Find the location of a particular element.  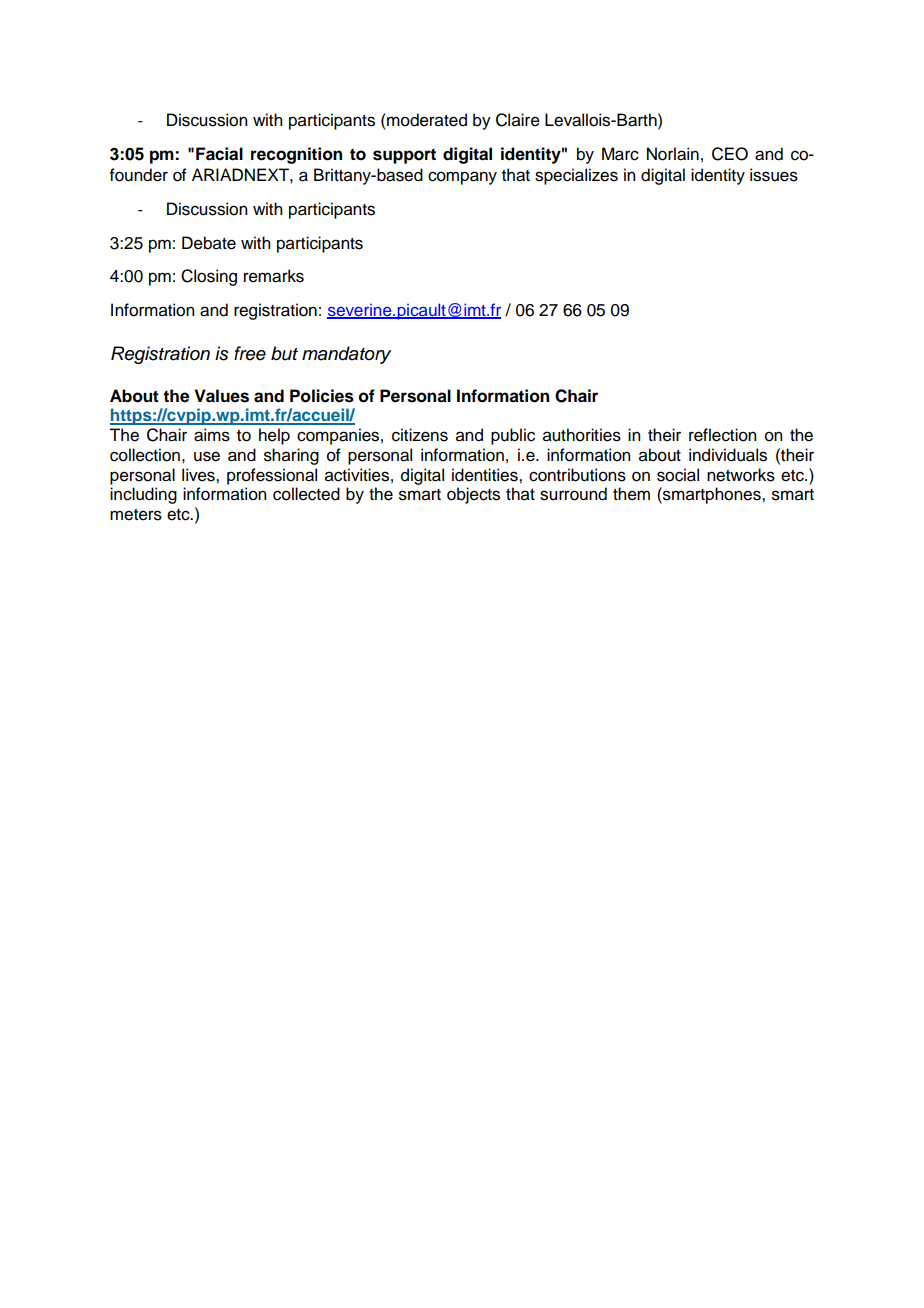

mandatory is located at coordinates (346, 355).
